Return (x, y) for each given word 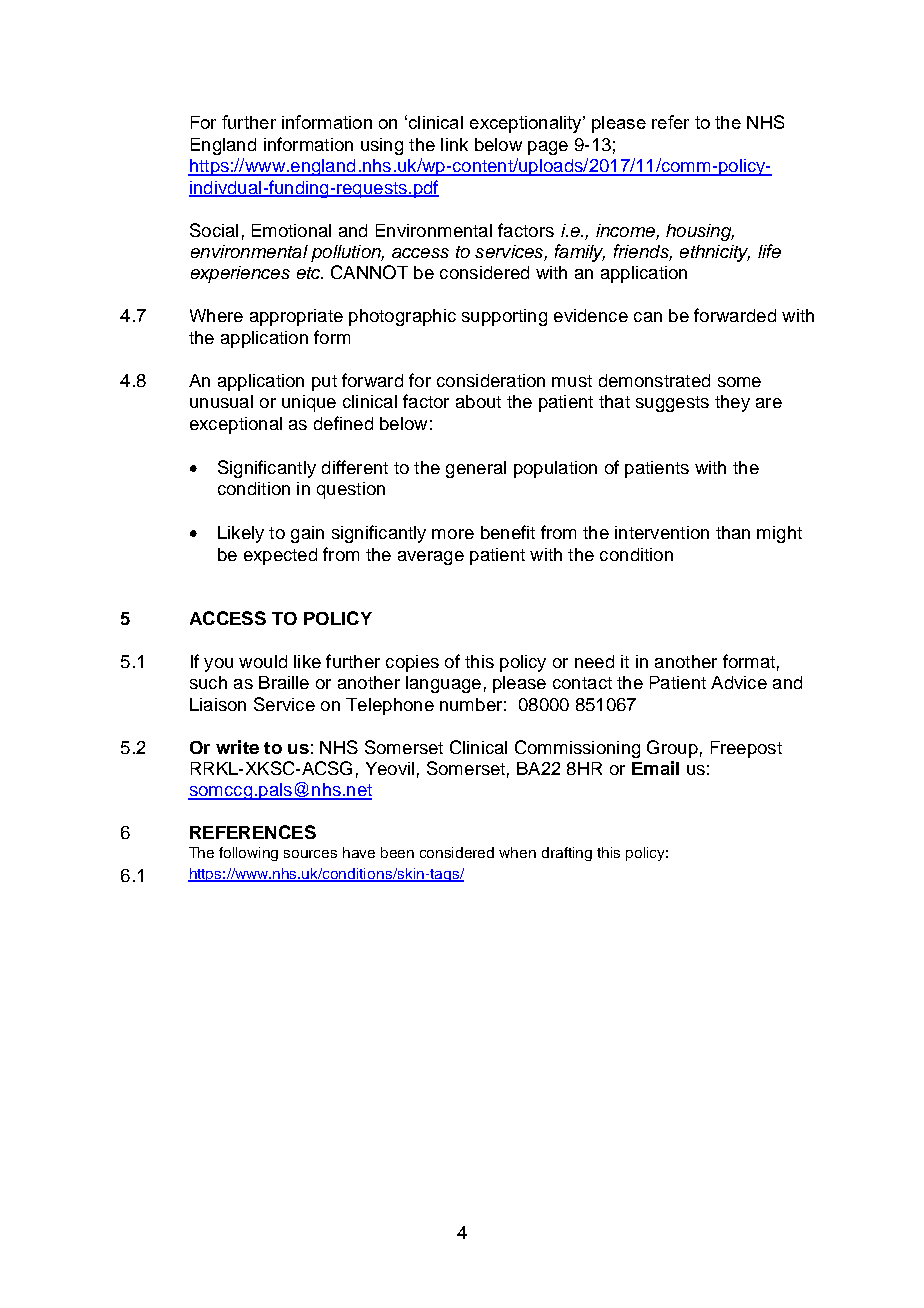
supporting (504, 317)
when (517, 852)
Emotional (291, 230)
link (454, 144)
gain (307, 534)
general (476, 469)
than (733, 532)
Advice (739, 682)
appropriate (296, 317)
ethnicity (715, 253)
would (263, 661)
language (443, 684)
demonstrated (654, 380)
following (248, 854)
